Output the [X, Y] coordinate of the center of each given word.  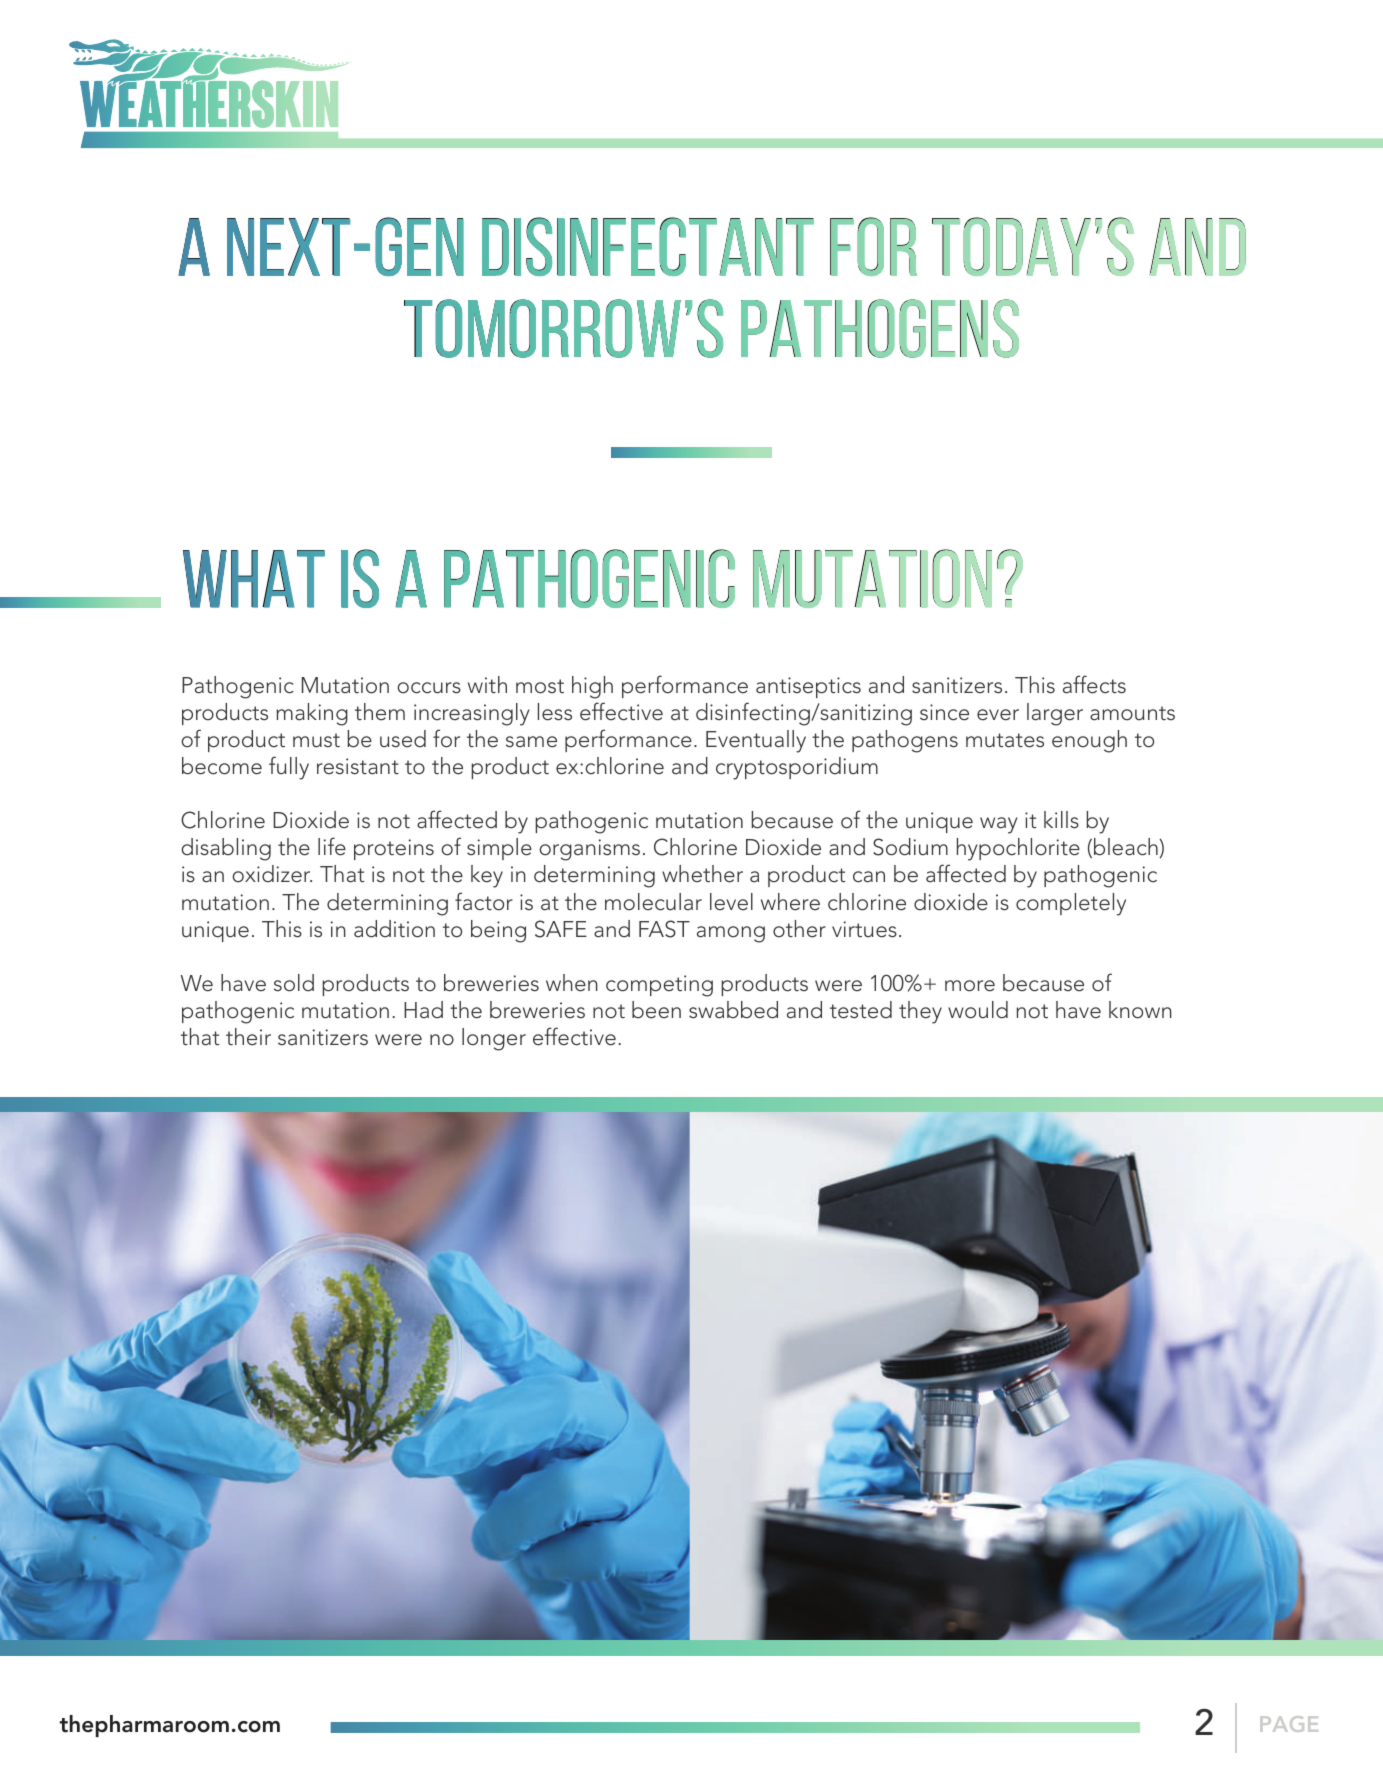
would [978, 1010]
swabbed [733, 1010]
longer [494, 1039]
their [248, 1037]
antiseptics [808, 687]
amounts [1132, 713]
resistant [358, 766]
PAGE [1289, 1724]
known [1140, 1010]
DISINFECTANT [648, 246]
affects [1094, 684]
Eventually [756, 741]
